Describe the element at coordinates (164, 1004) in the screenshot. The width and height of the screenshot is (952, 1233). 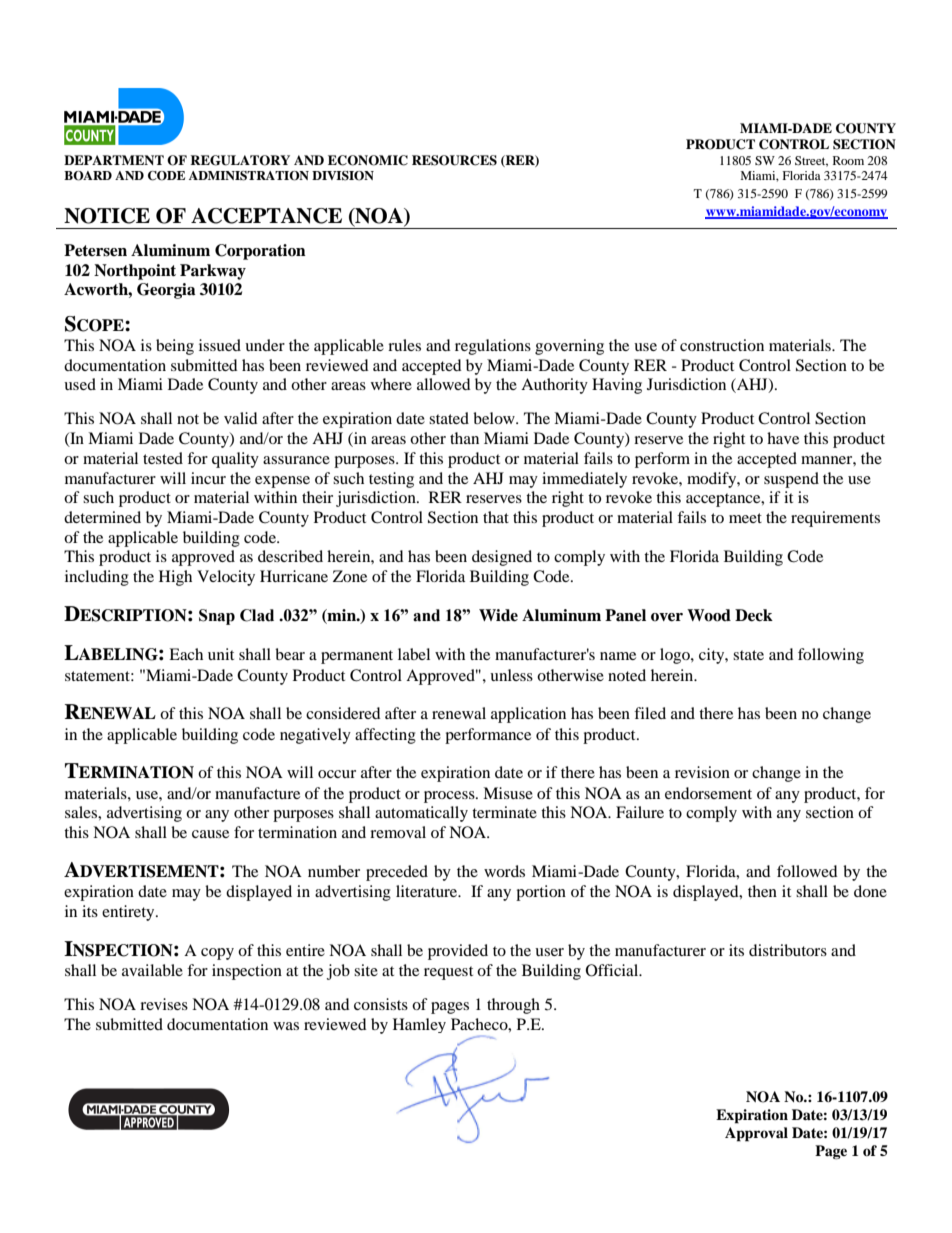
I see `revises` at that location.
